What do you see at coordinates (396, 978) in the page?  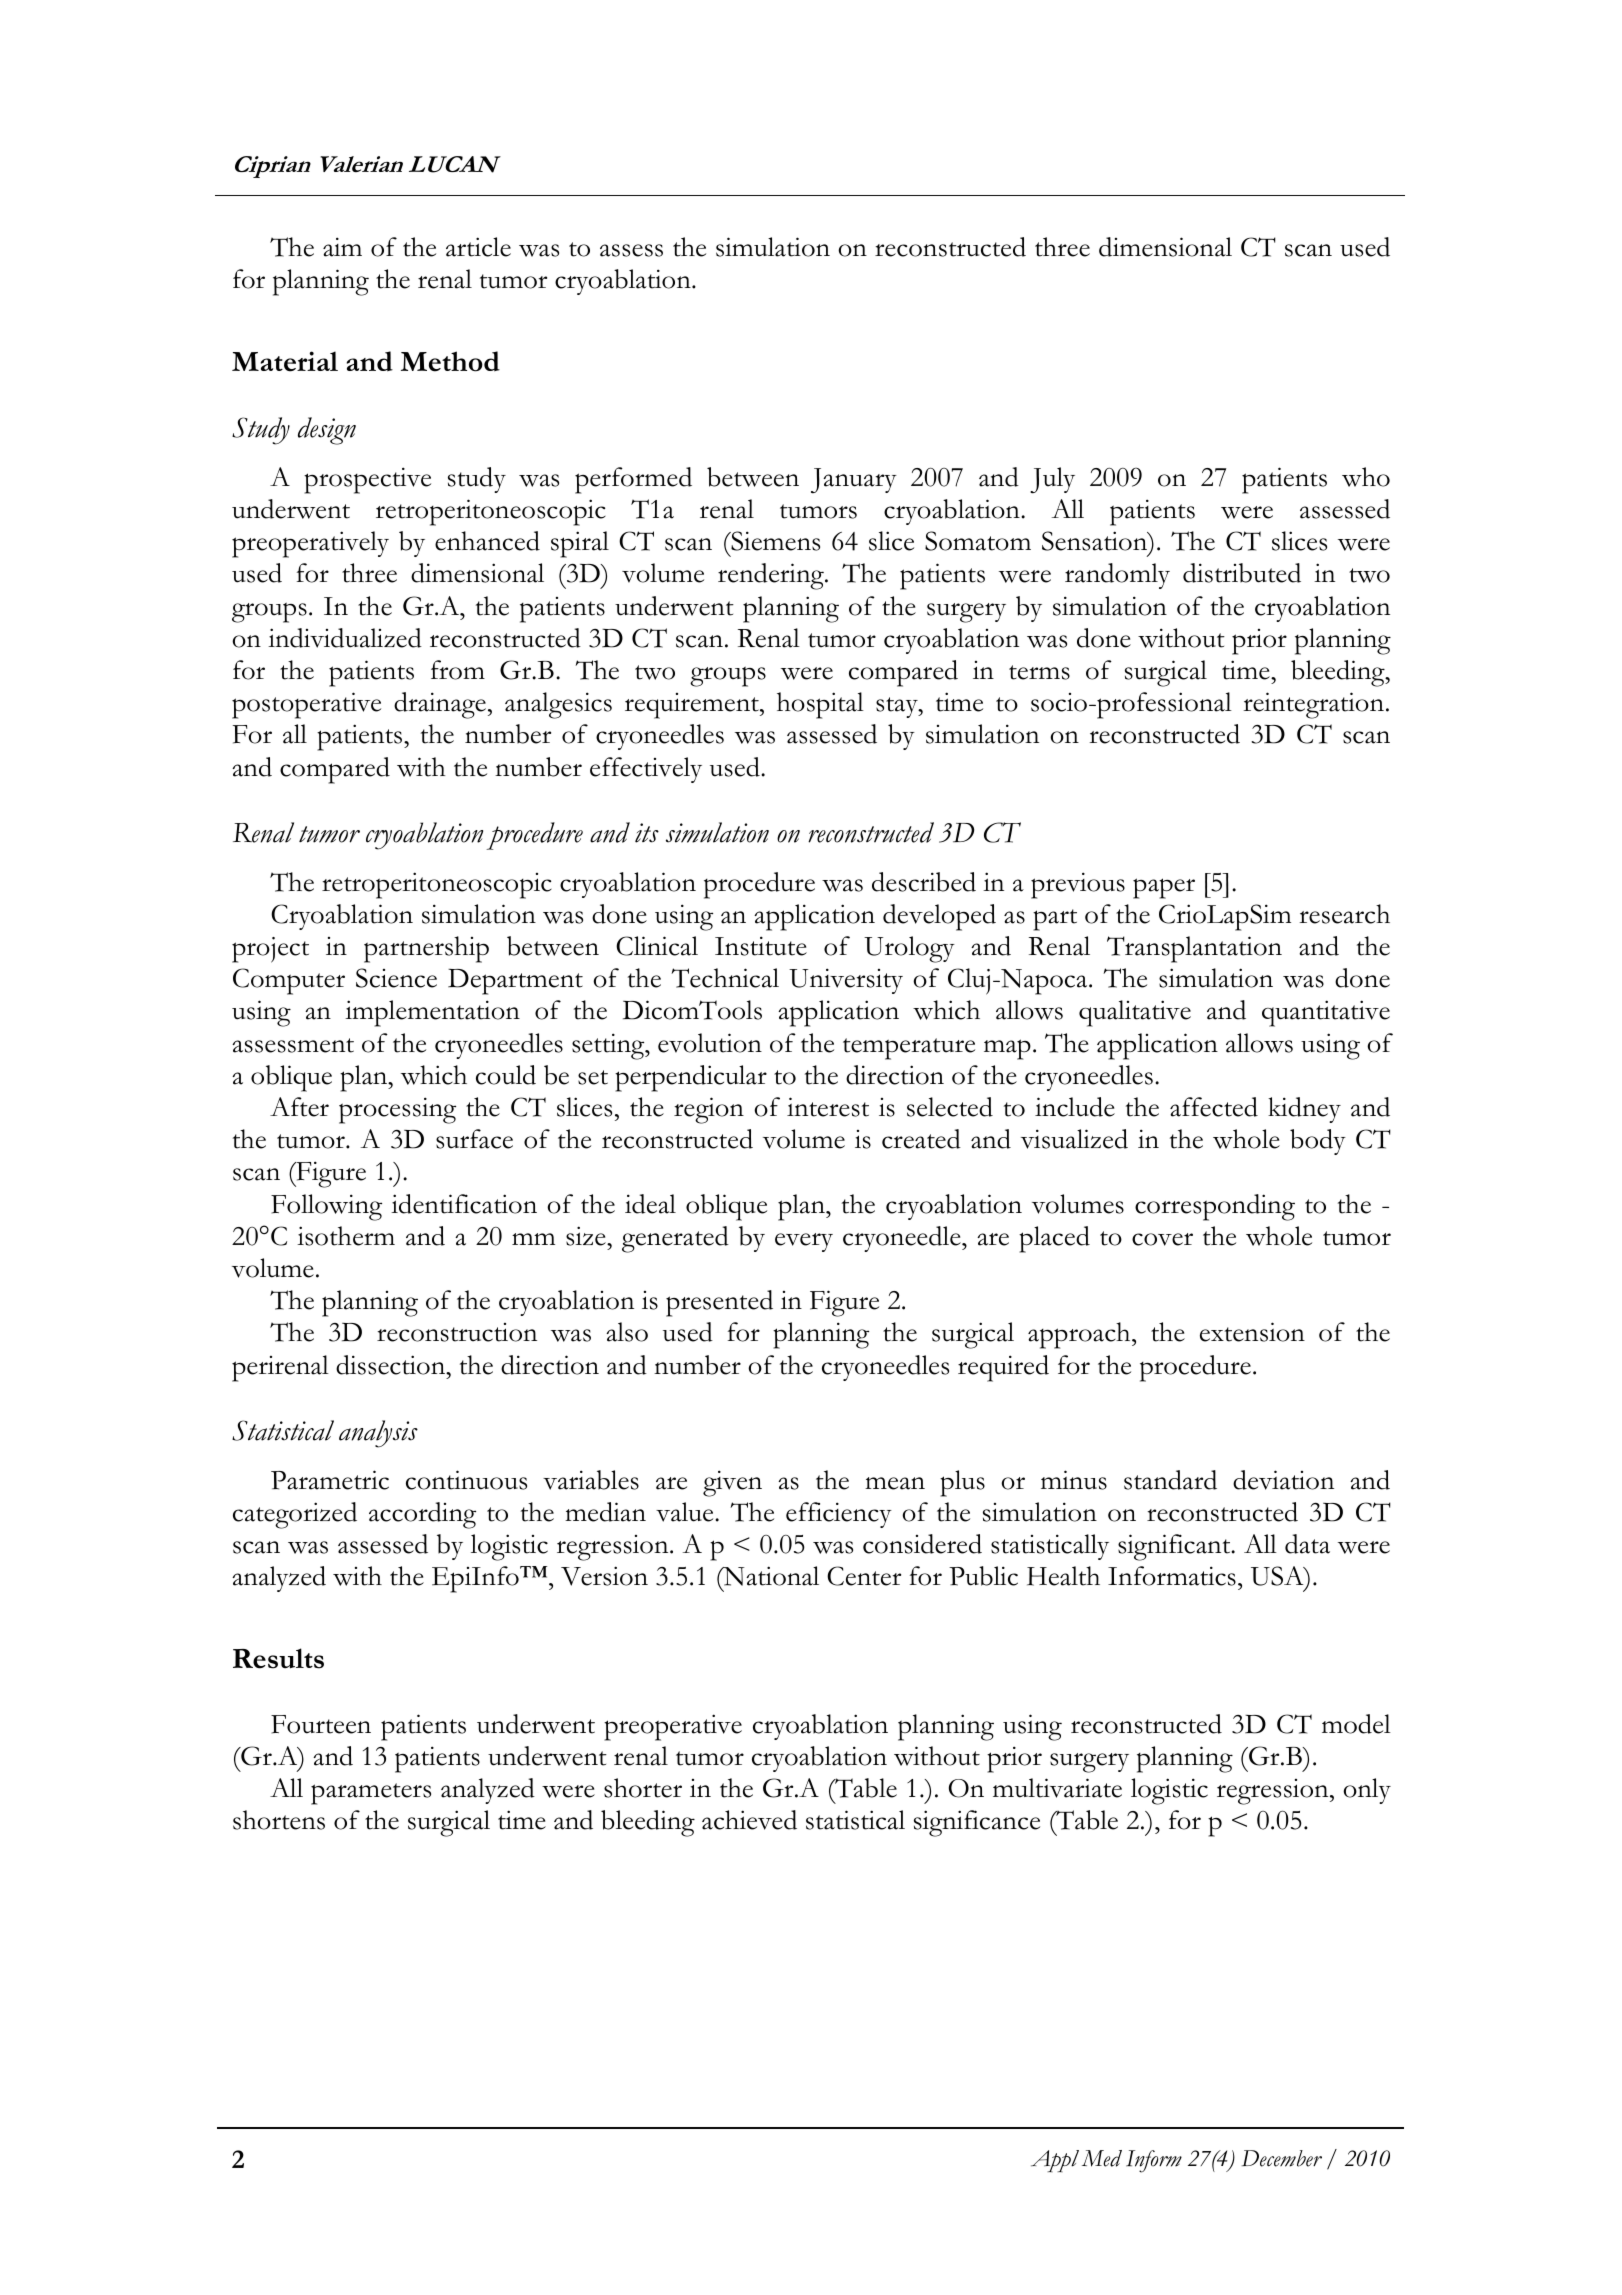 I see `Science` at bounding box center [396, 978].
